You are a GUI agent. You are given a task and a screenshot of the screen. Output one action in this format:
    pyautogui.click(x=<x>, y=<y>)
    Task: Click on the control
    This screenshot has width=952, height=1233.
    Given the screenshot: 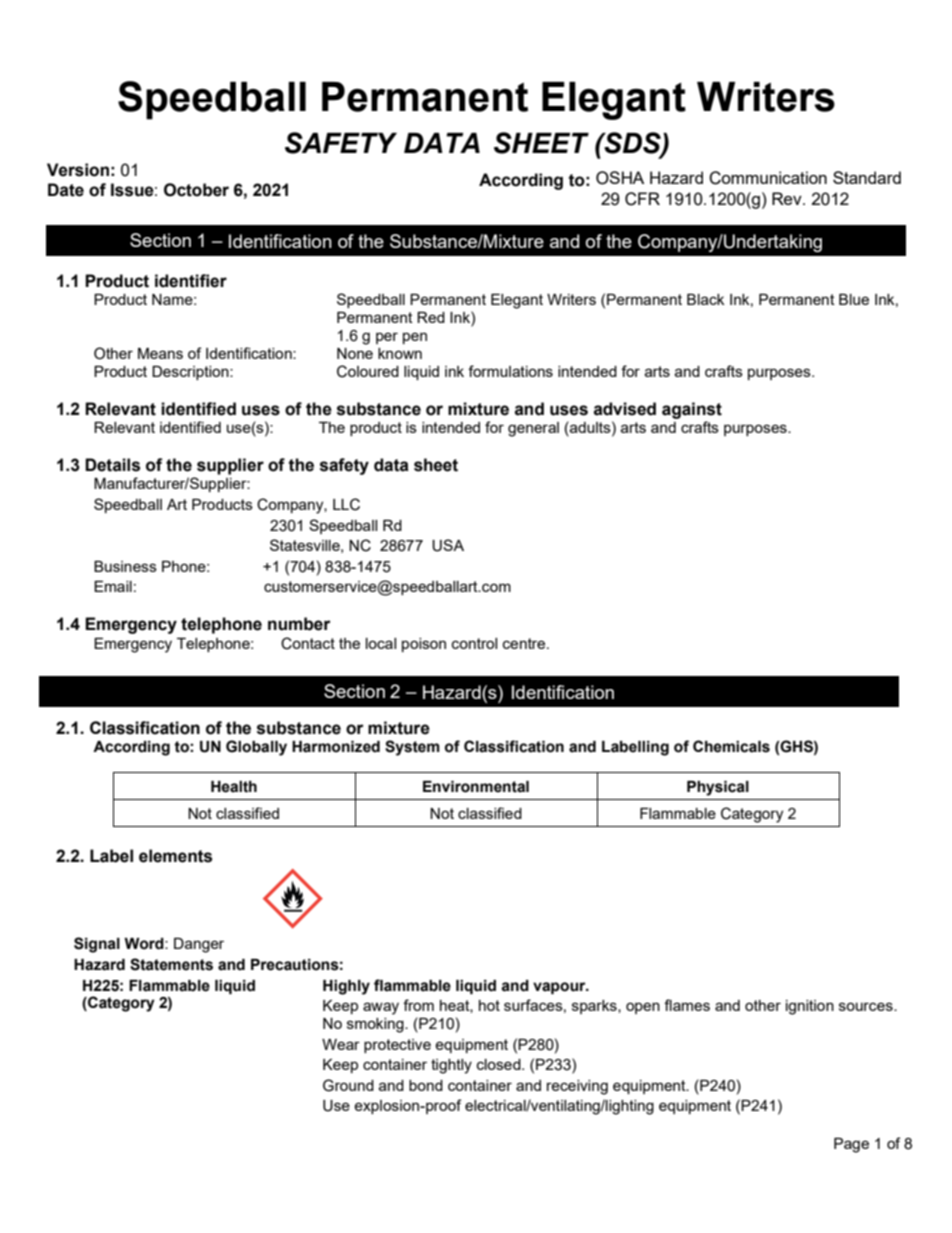 What is the action you would take?
    pyautogui.click(x=474, y=643)
